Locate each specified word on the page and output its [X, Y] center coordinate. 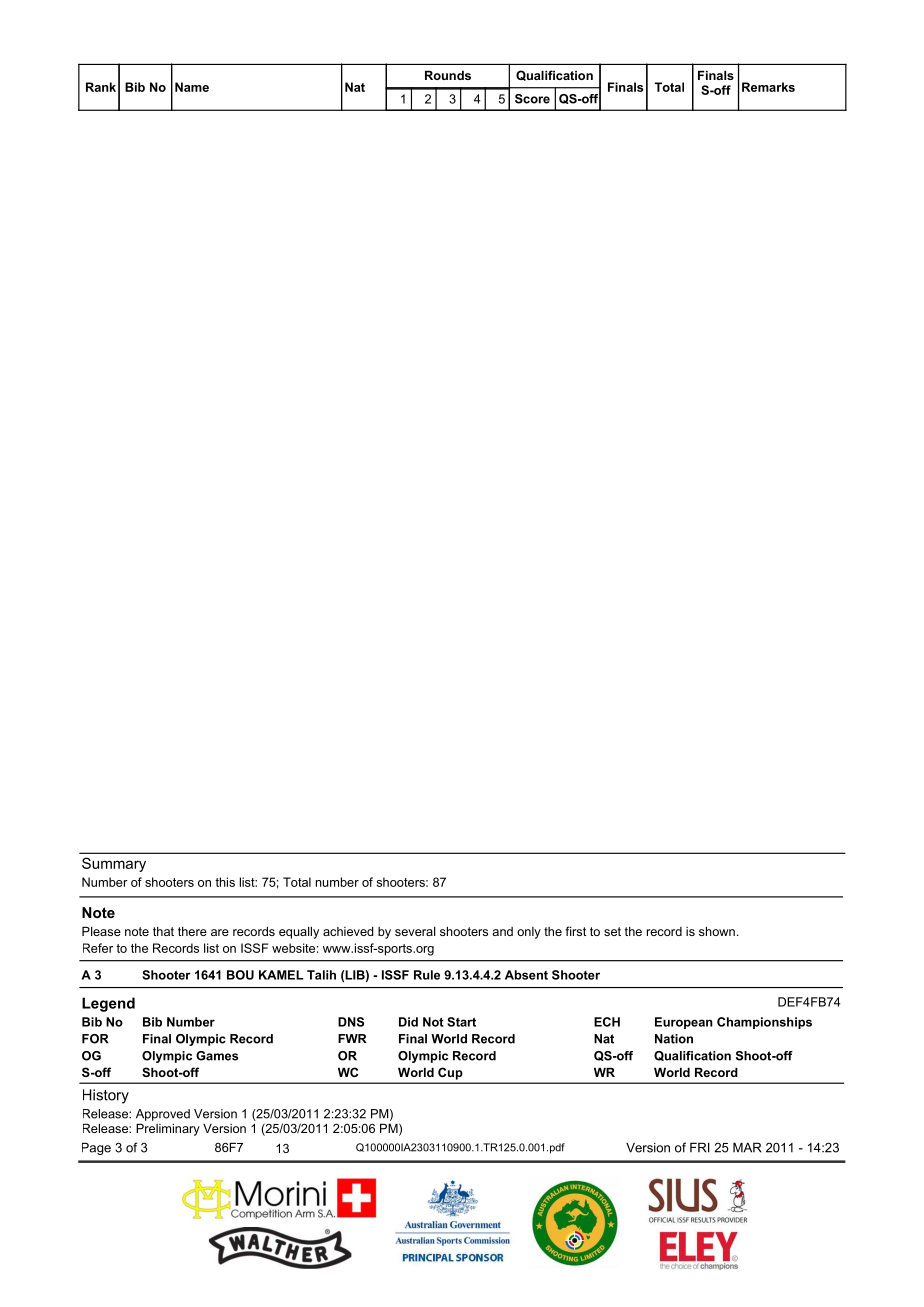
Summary [114, 864]
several [415, 931]
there [192, 931]
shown [717, 931]
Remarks [768, 87]
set [612, 931]
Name [192, 87]
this [225, 882]
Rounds [448, 75]
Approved [163, 1115]
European [684, 1023]
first [575, 931]
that [163, 931]
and [502, 931]
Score [532, 99]
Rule [427, 975]
